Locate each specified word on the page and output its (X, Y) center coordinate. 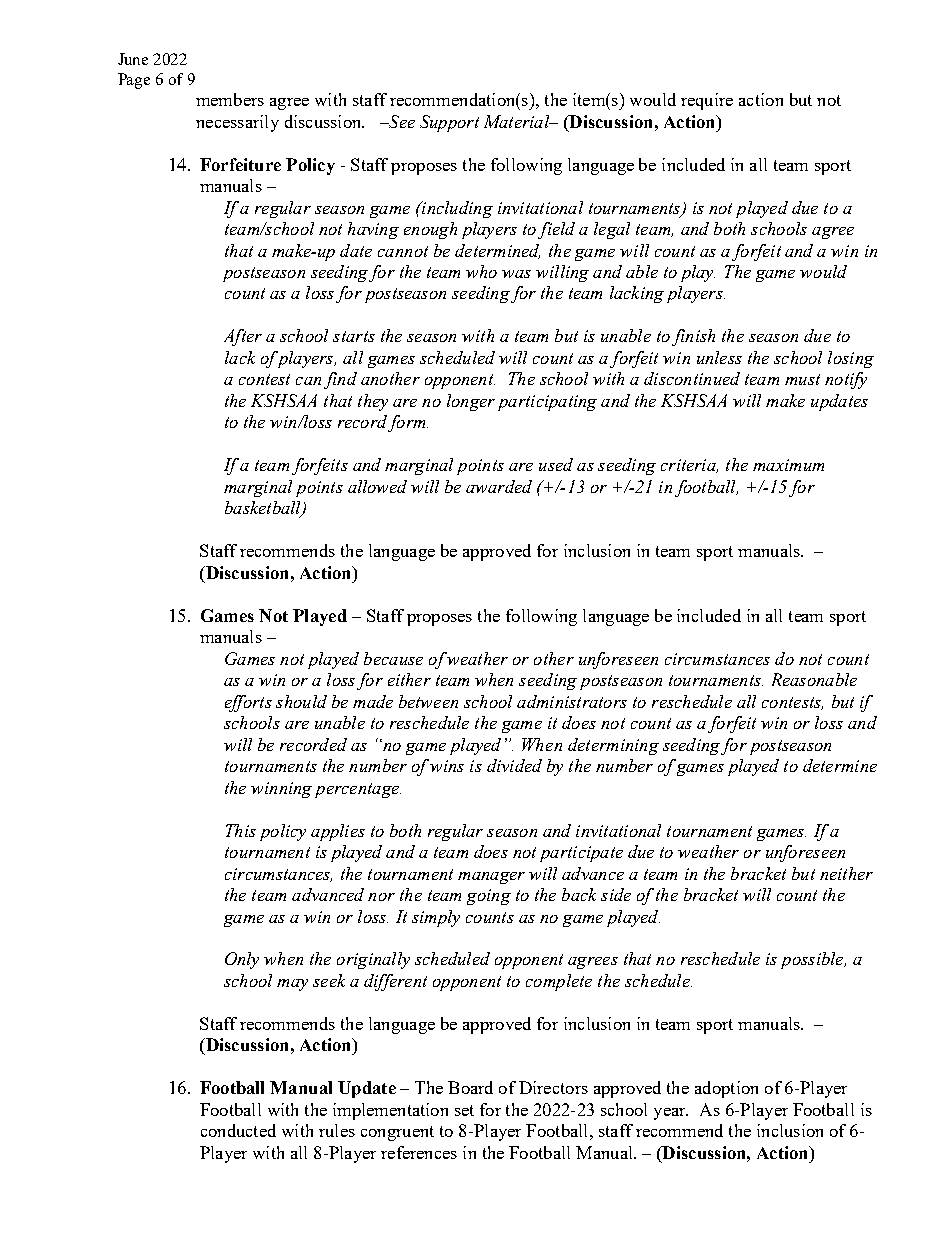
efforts (248, 703)
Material (518, 121)
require (707, 101)
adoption (726, 1089)
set (464, 1110)
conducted (238, 1130)
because (393, 658)
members (230, 99)
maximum (788, 465)
